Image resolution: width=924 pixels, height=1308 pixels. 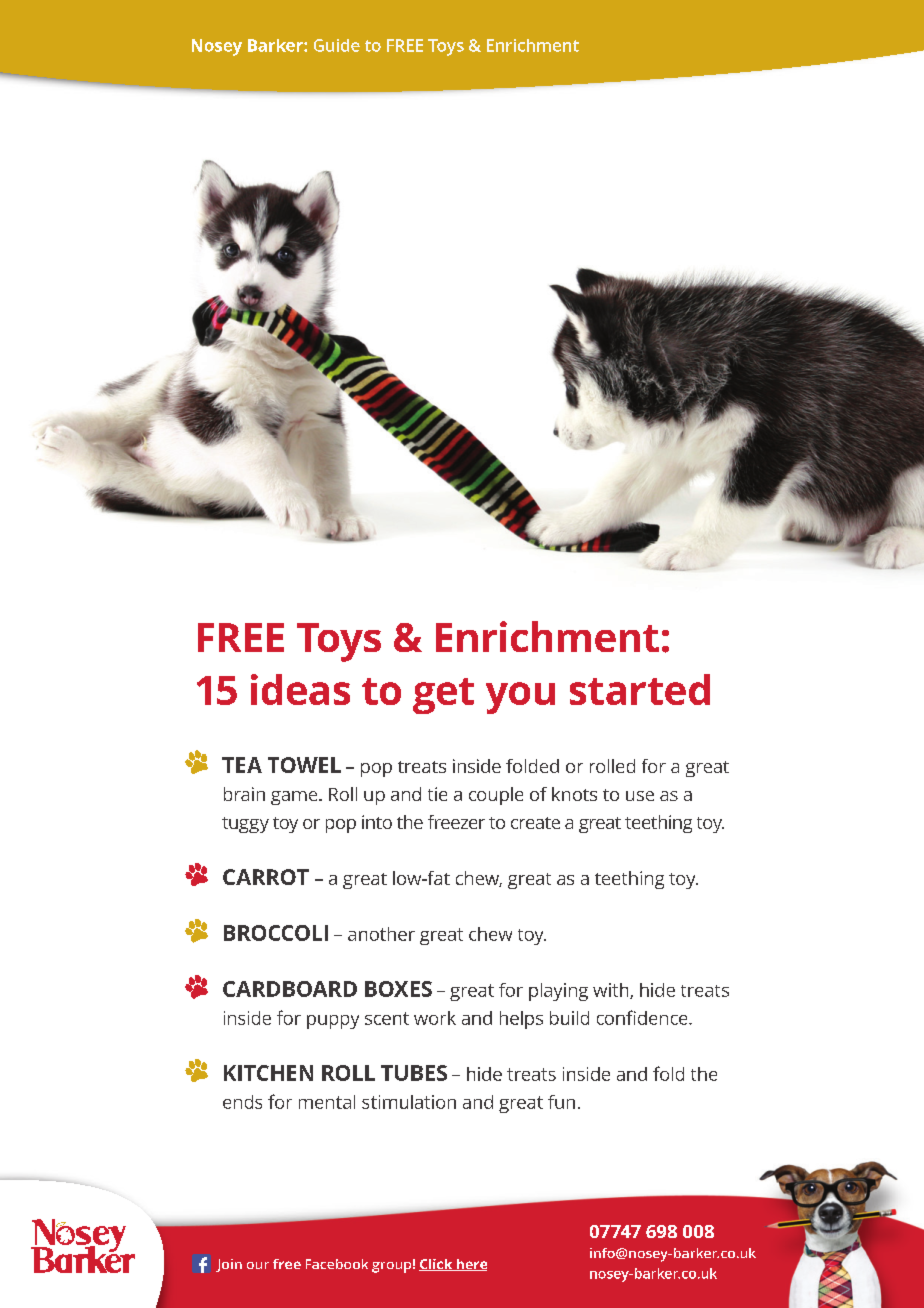 I want to click on you, so click(x=520, y=698).
